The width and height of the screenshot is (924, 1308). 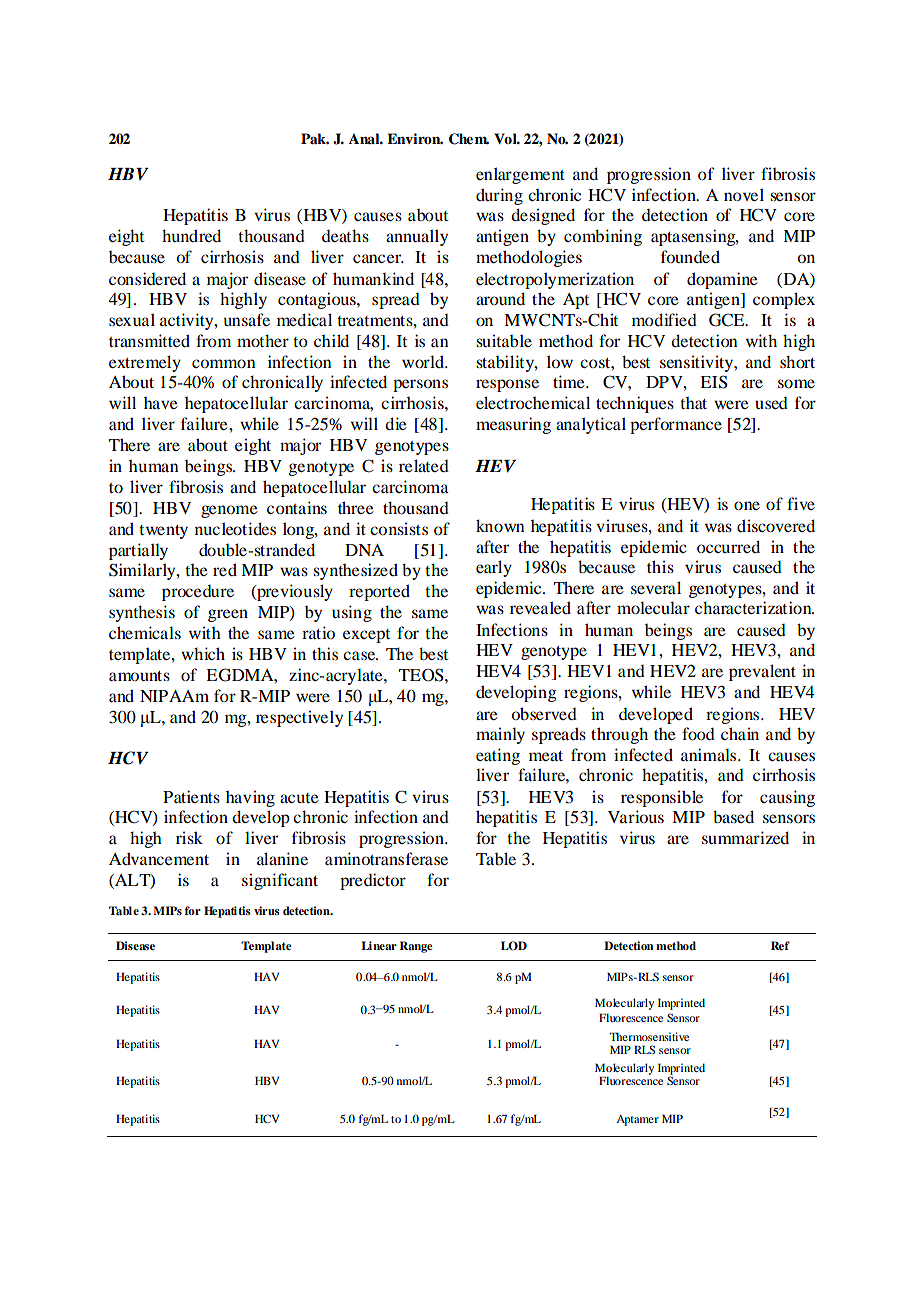 What do you see at coordinates (500, 525) in the screenshot?
I see `known` at bounding box center [500, 525].
